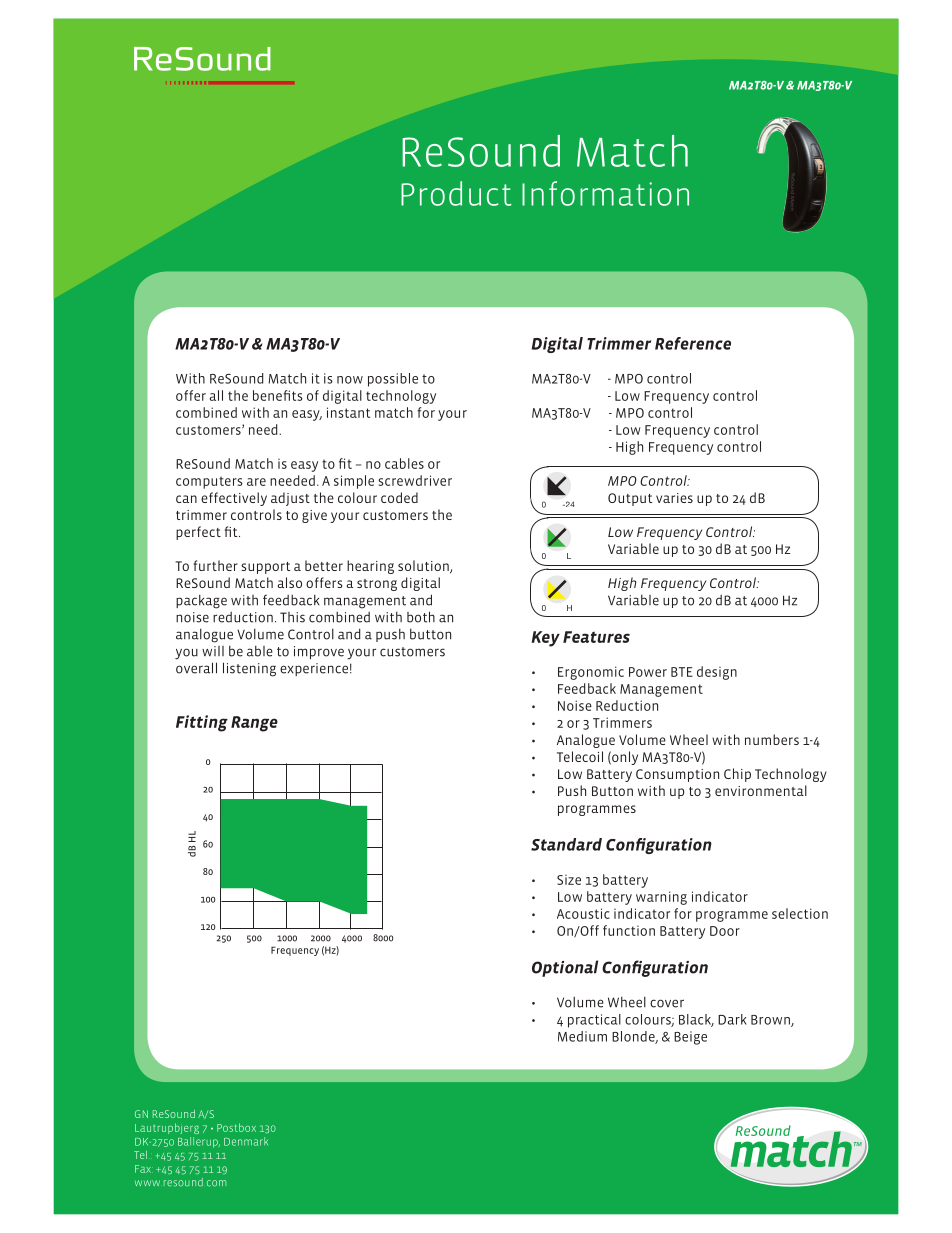 The width and height of the screenshot is (952, 1233). Describe the element at coordinates (693, 343) in the screenshot. I see `Reference` at that location.
